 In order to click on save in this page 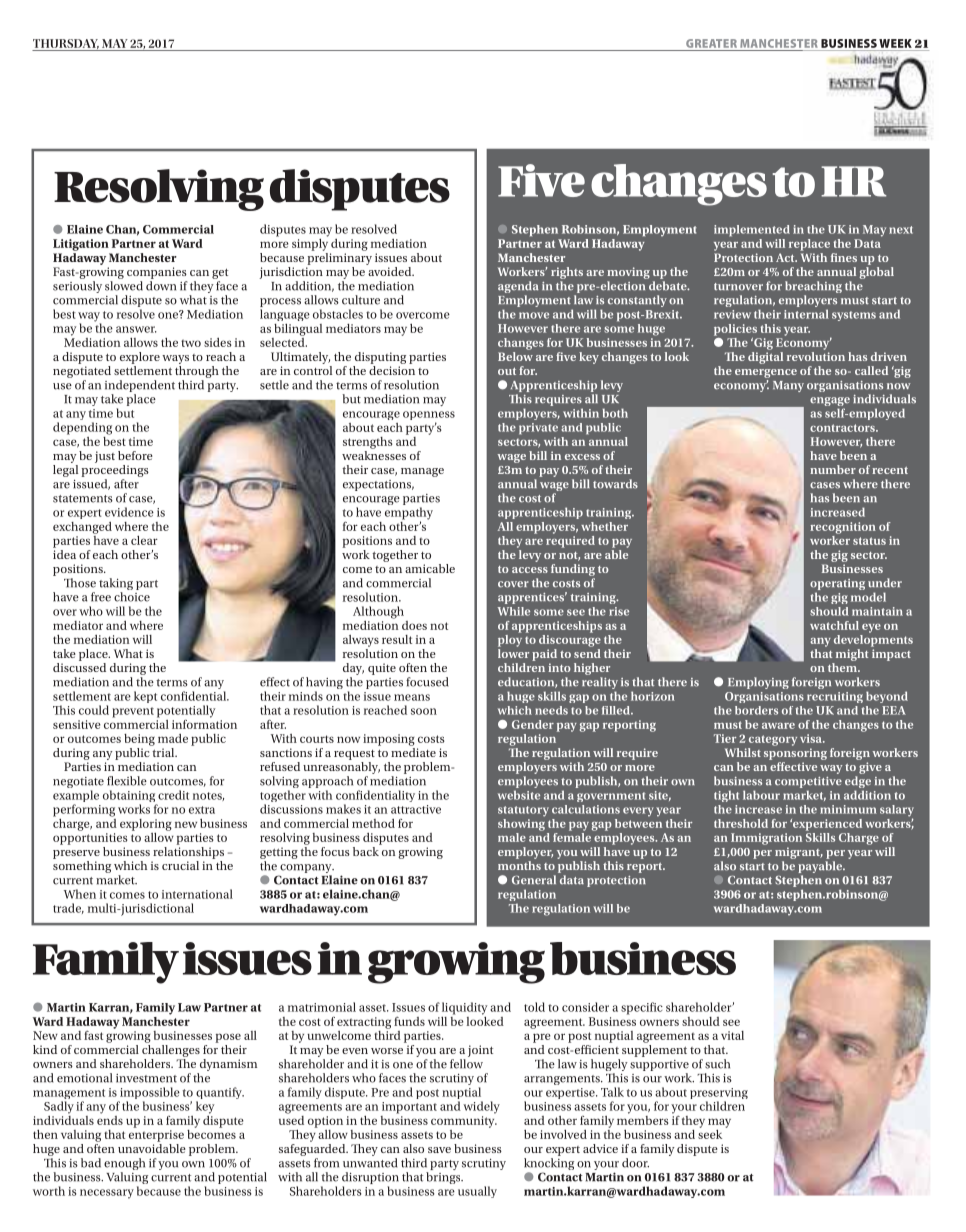, I will do `click(439, 1150)`.
